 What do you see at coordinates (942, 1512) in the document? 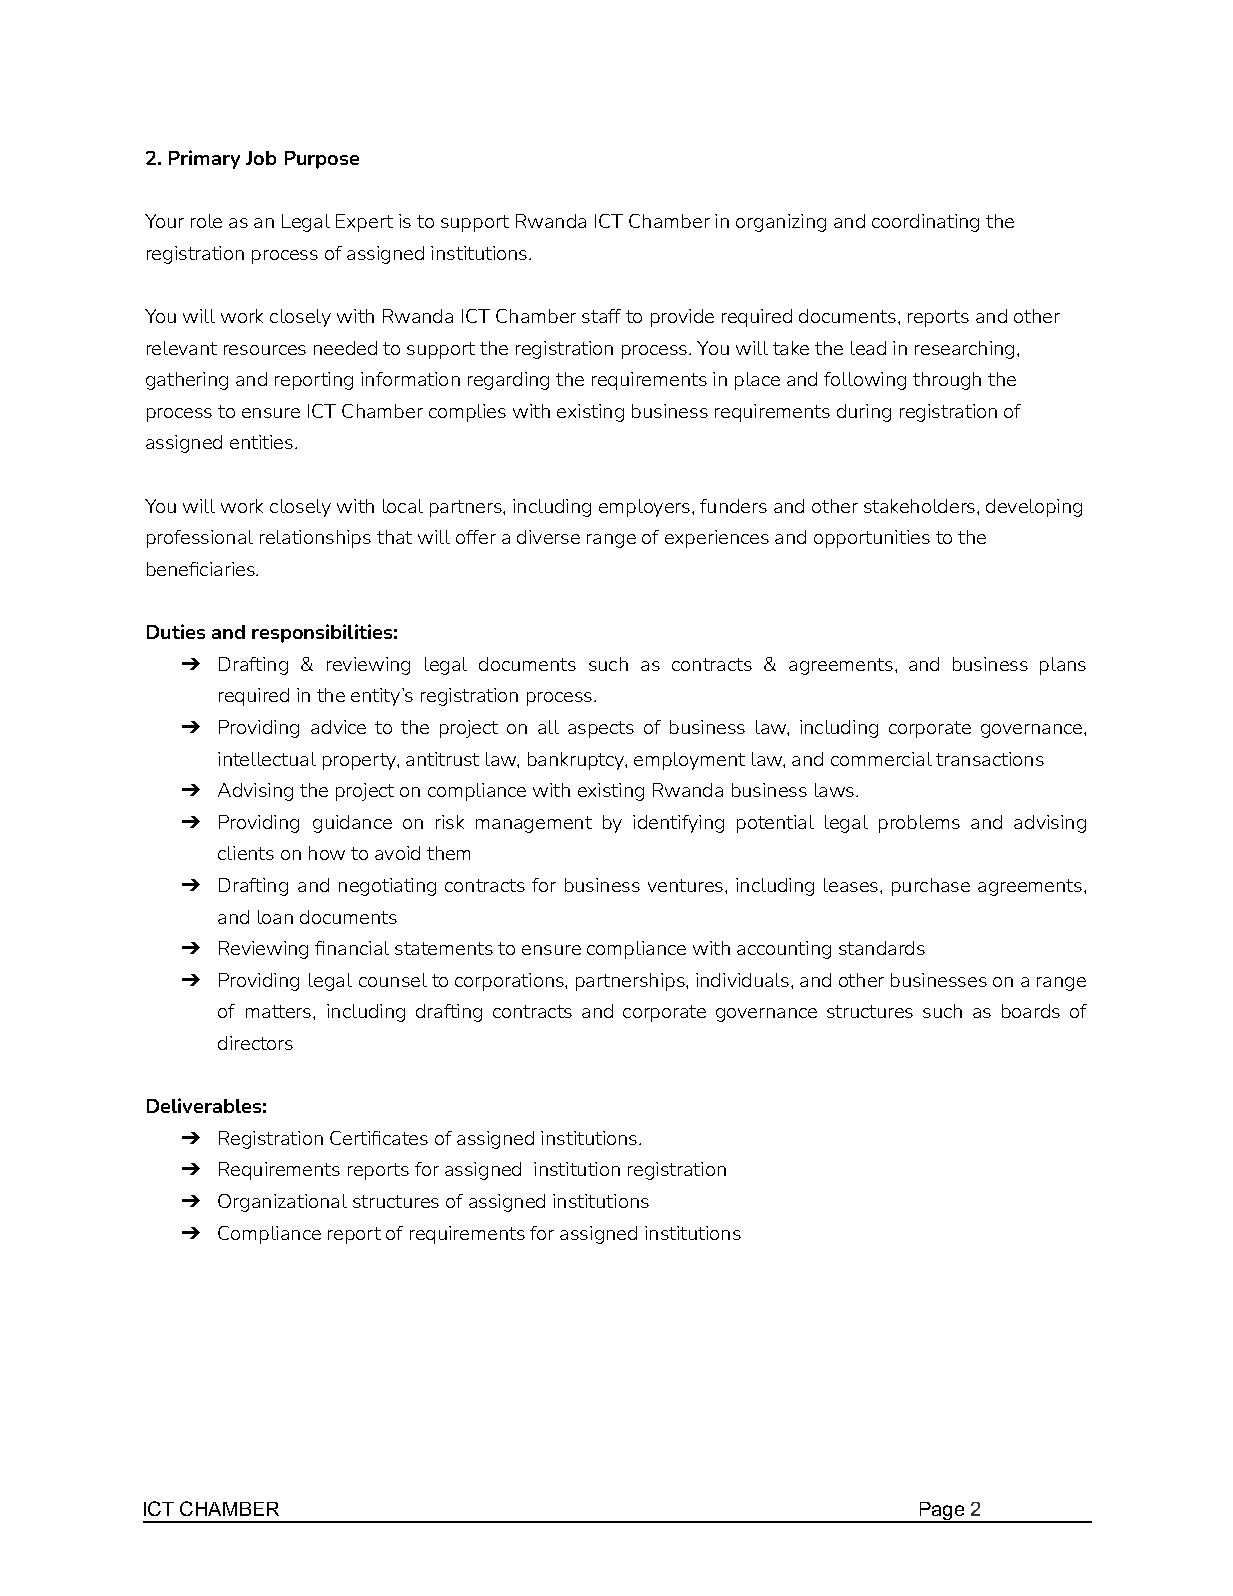
I see `Page` at bounding box center [942, 1512].
